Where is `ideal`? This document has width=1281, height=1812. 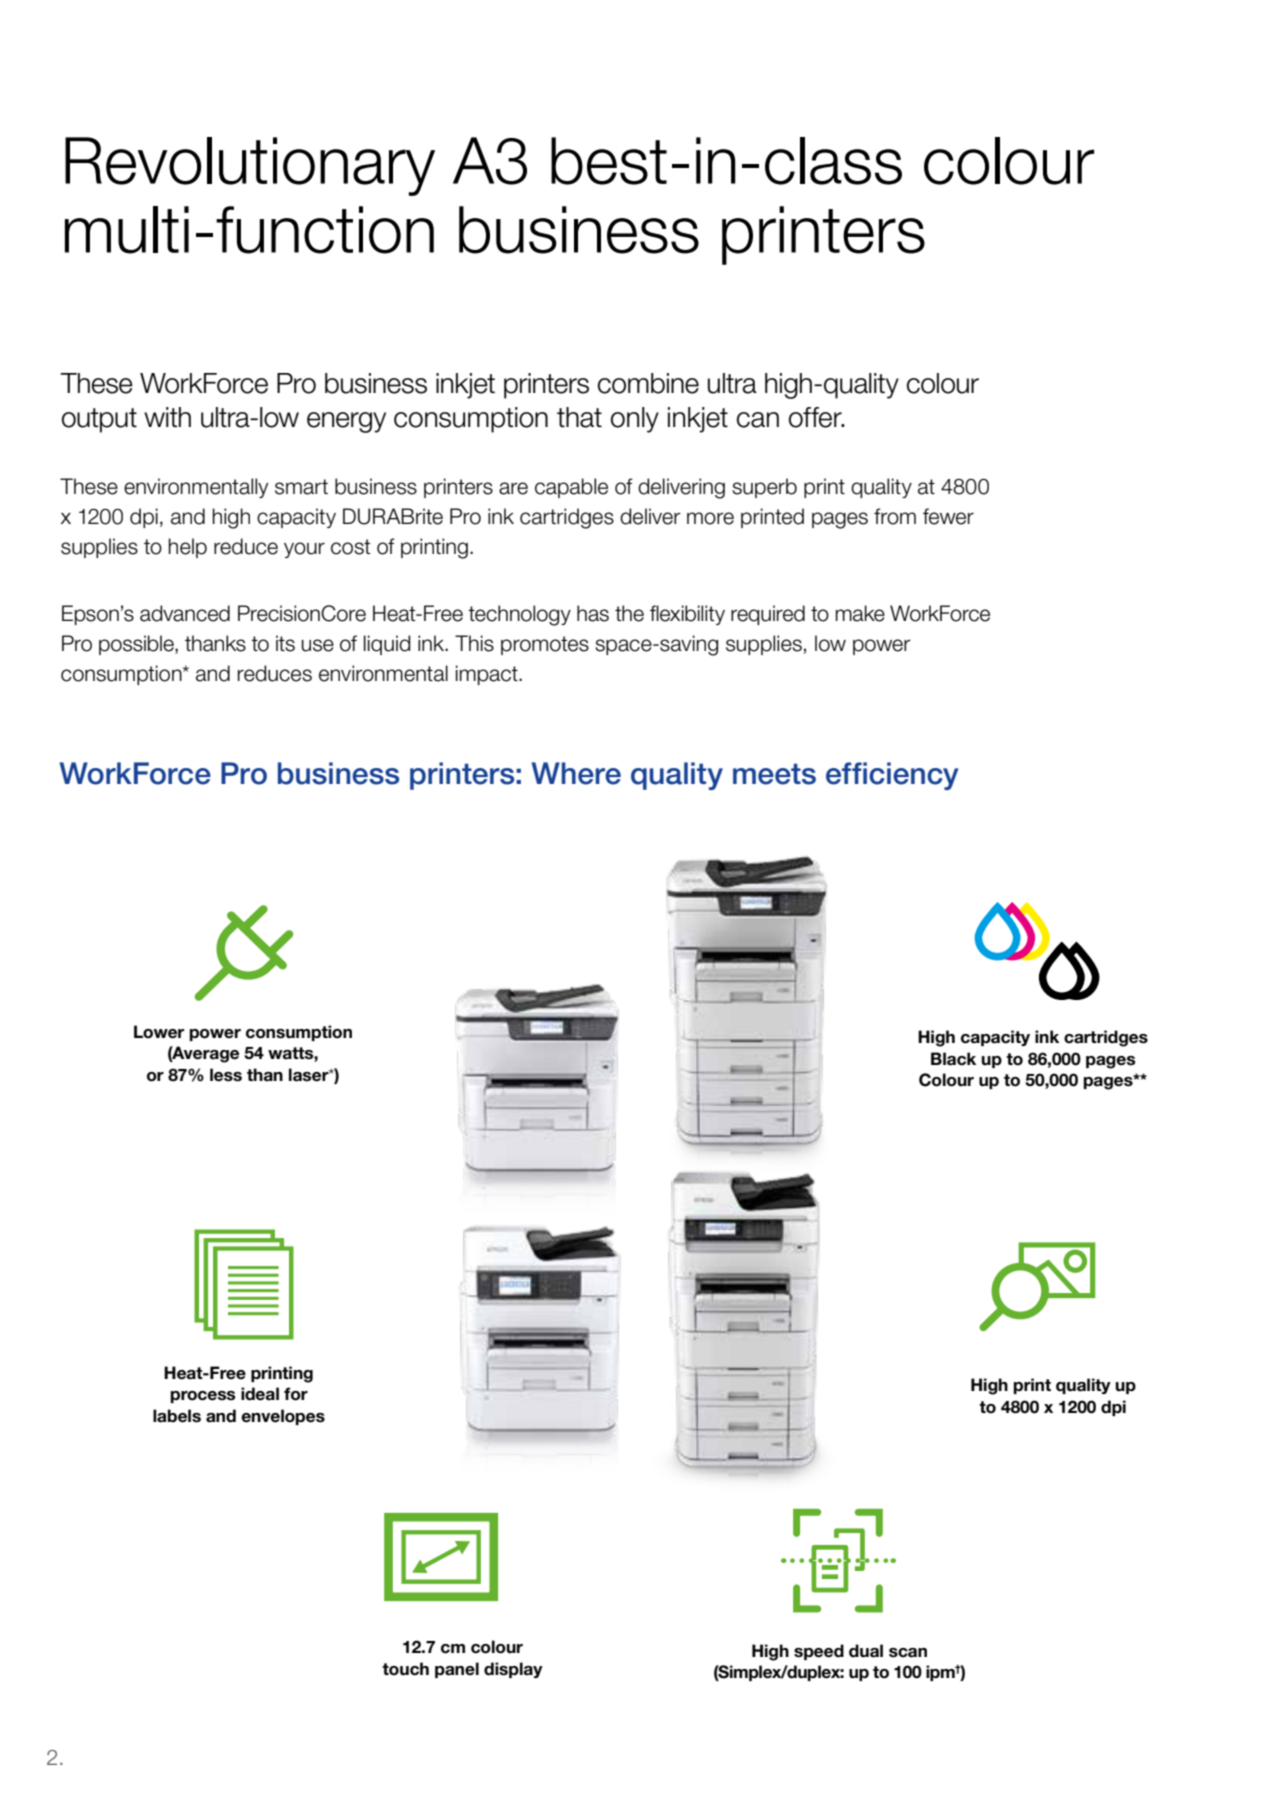 ideal is located at coordinates (260, 1394).
